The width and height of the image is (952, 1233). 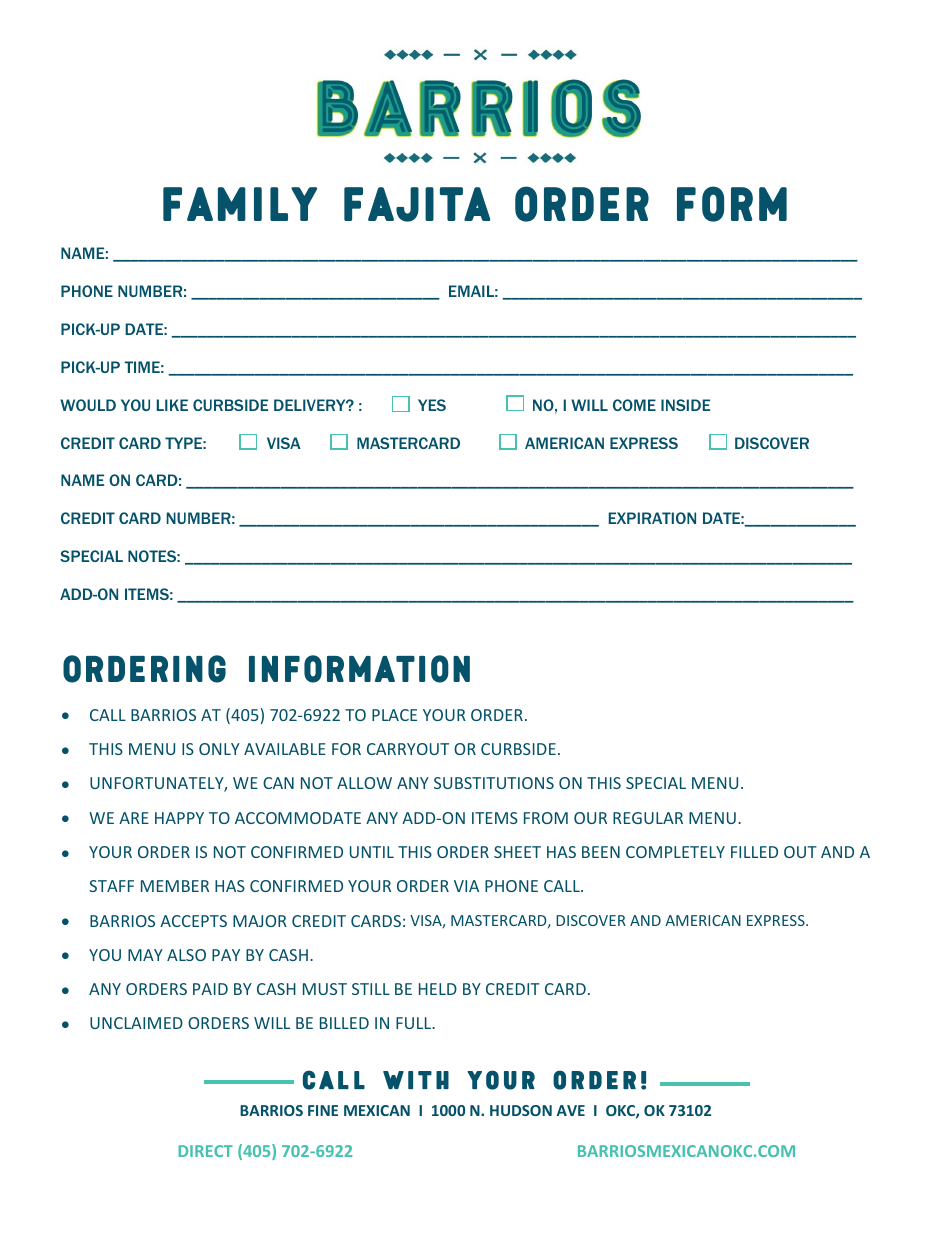 What do you see at coordinates (685, 405) in the image?
I see `INSIDE` at bounding box center [685, 405].
